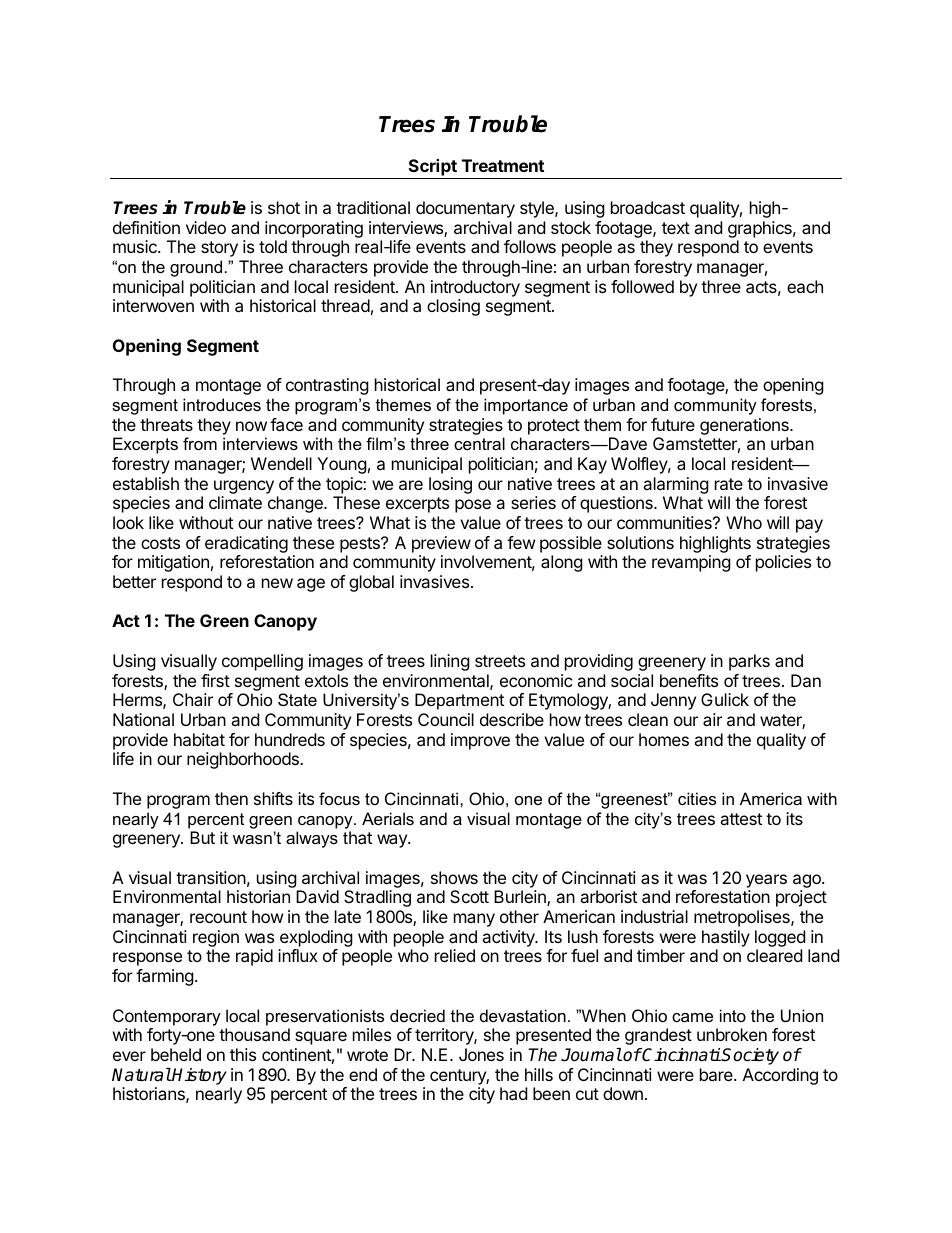 The image size is (952, 1233). What do you see at coordinates (465, 209) in the image?
I see `documentary` at bounding box center [465, 209].
